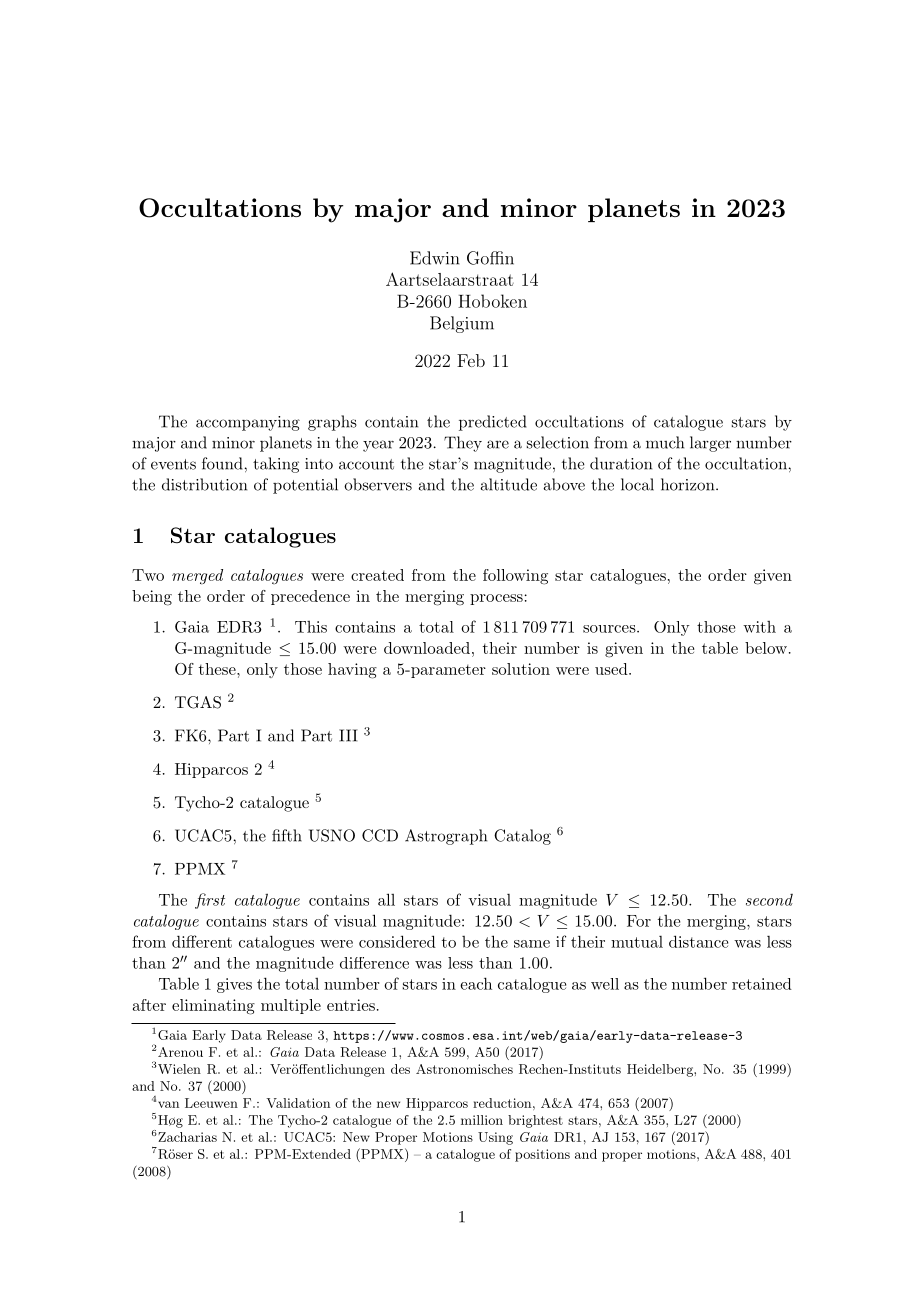 The width and height of the screenshot is (924, 1308). I want to click on Hoboken, so click(492, 301).
